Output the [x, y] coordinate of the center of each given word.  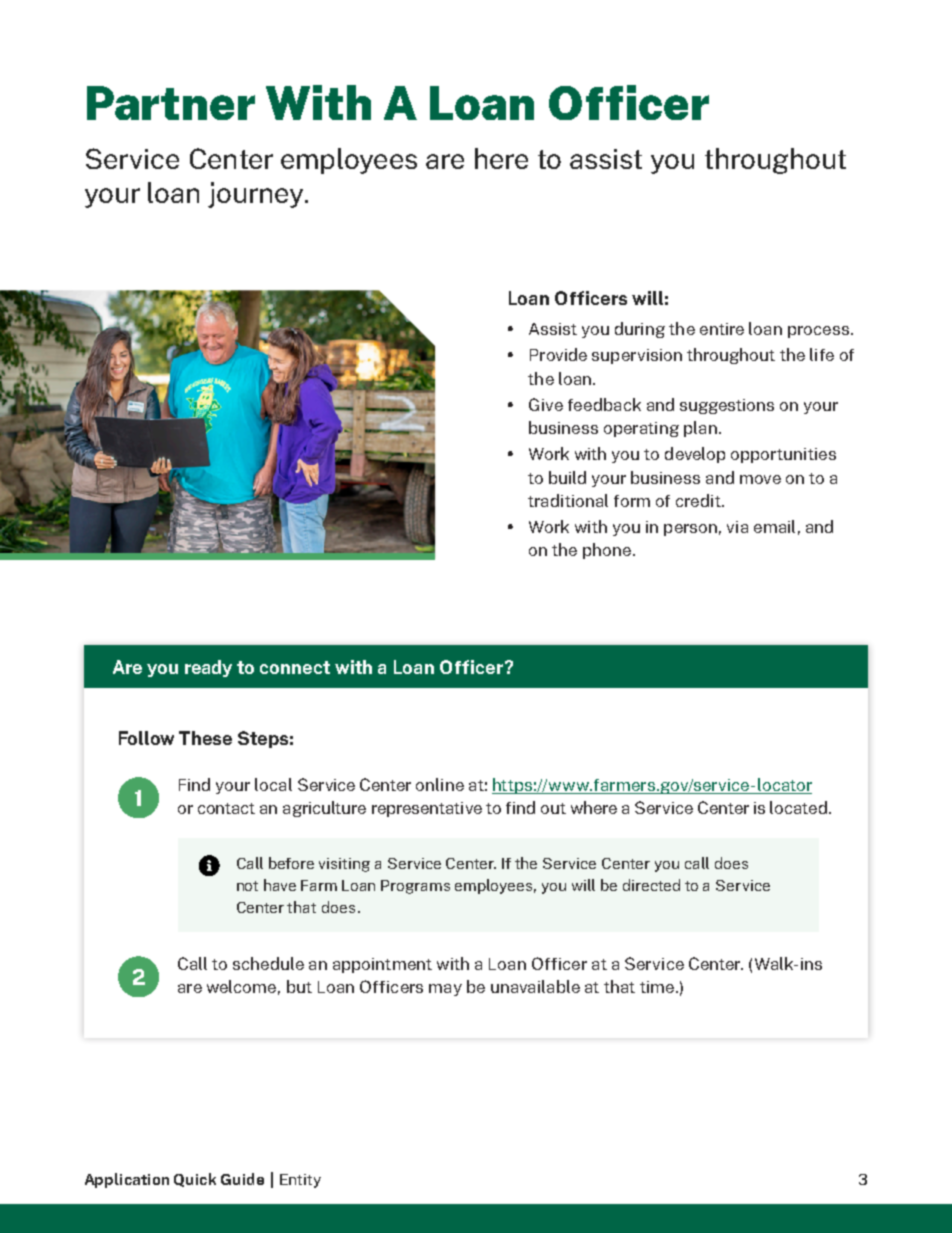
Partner [171, 103]
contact [226, 808]
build [567, 477]
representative [427, 809]
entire [722, 329]
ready [208, 668]
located [798, 807]
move [760, 479]
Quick [195, 1180]
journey [257, 195]
